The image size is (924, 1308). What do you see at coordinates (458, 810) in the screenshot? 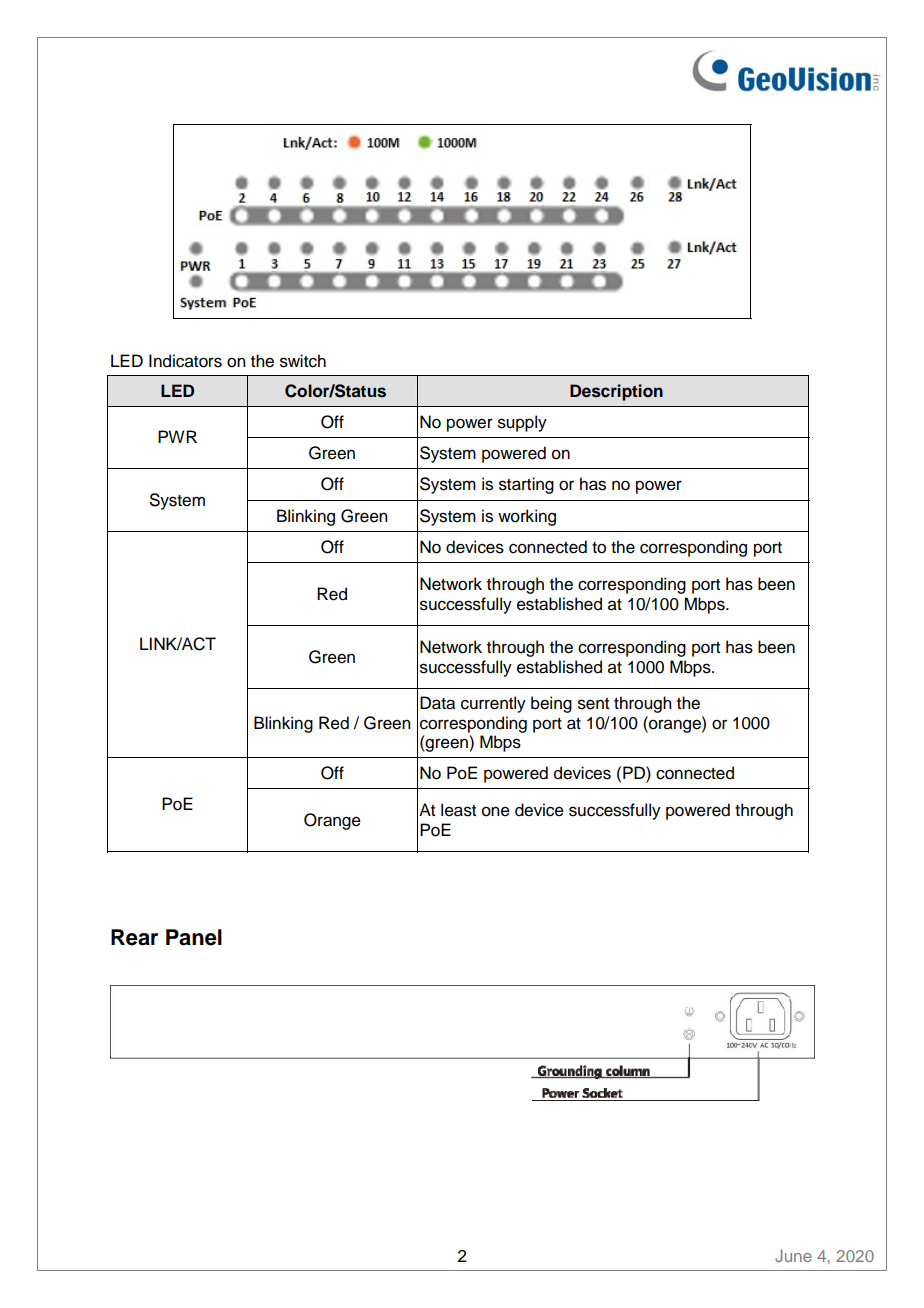
I see `least` at bounding box center [458, 810].
